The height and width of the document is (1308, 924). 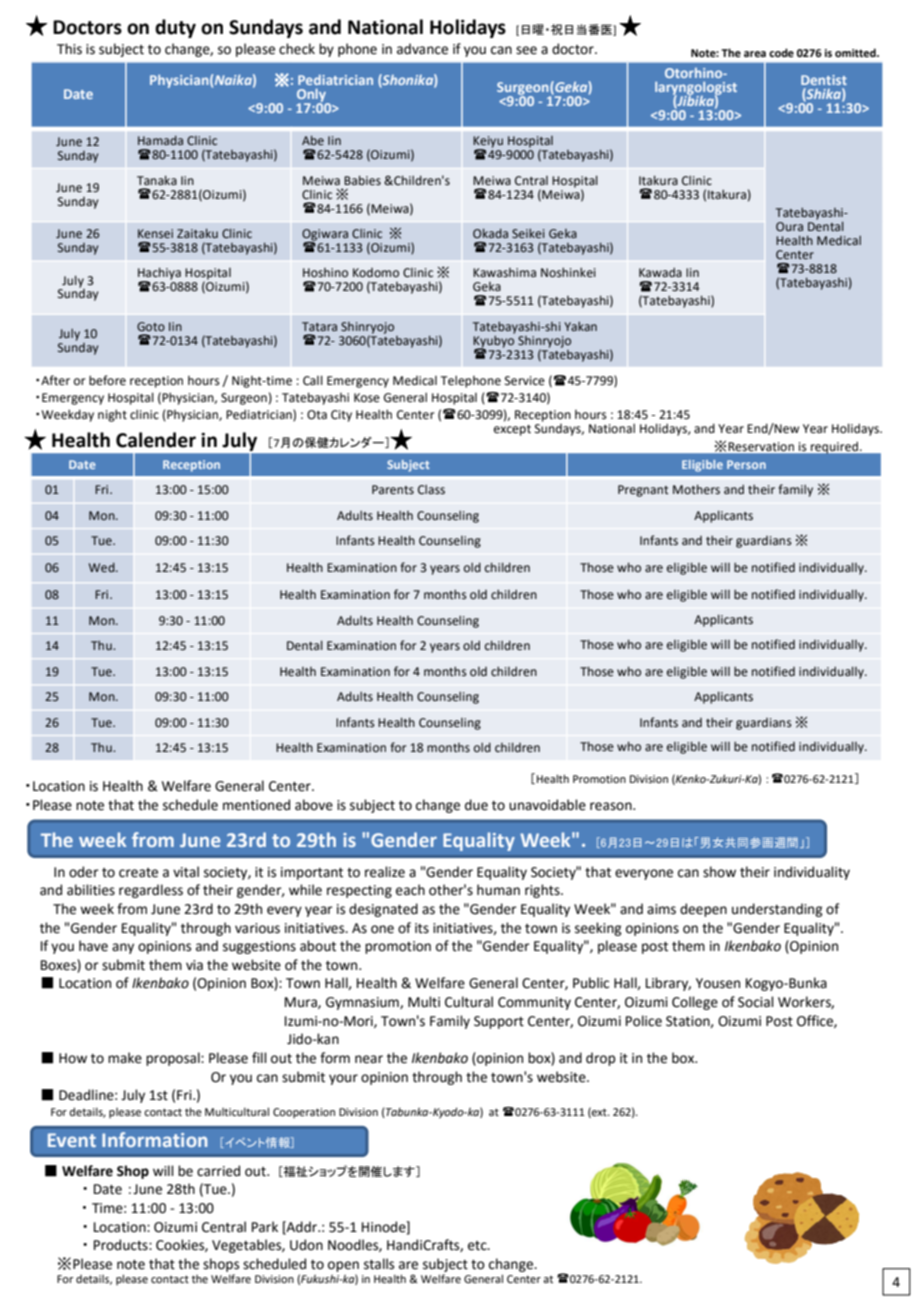 I want to click on Products, so click(x=122, y=1245).
